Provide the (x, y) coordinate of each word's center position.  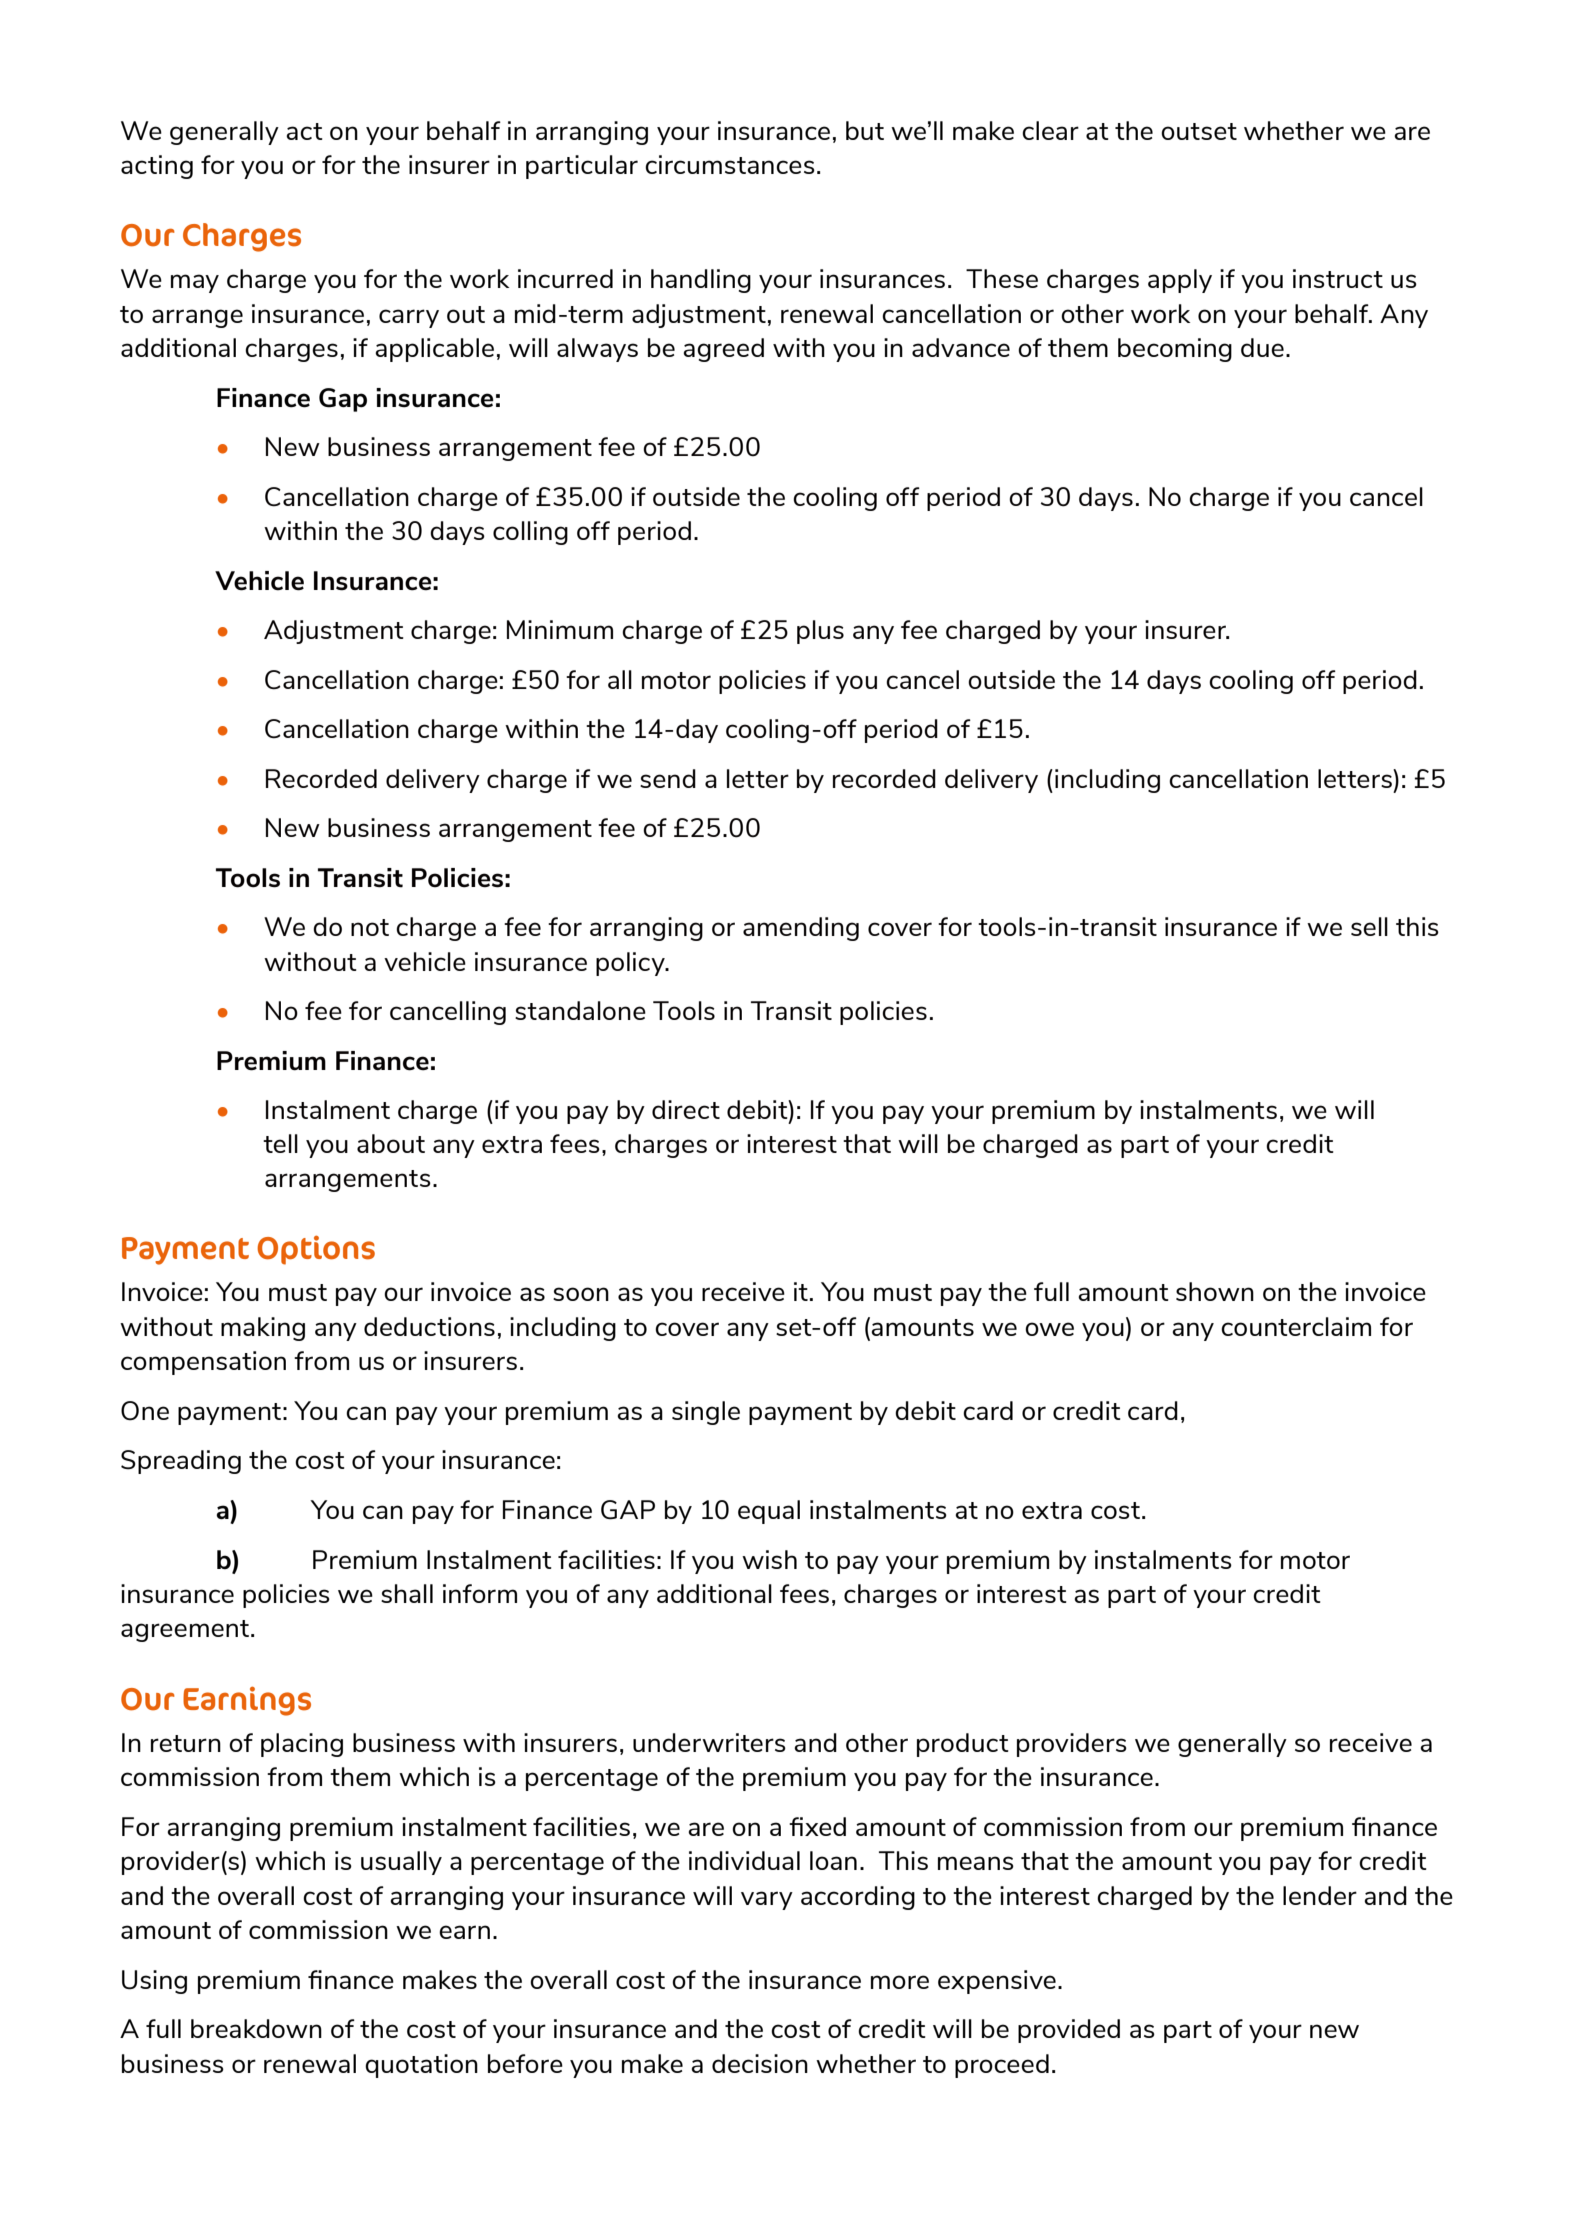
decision (760, 2063)
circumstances (730, 164)
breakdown (256, 2028)
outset (1199, 131)
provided (1069, 2031)
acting (157, 167)
